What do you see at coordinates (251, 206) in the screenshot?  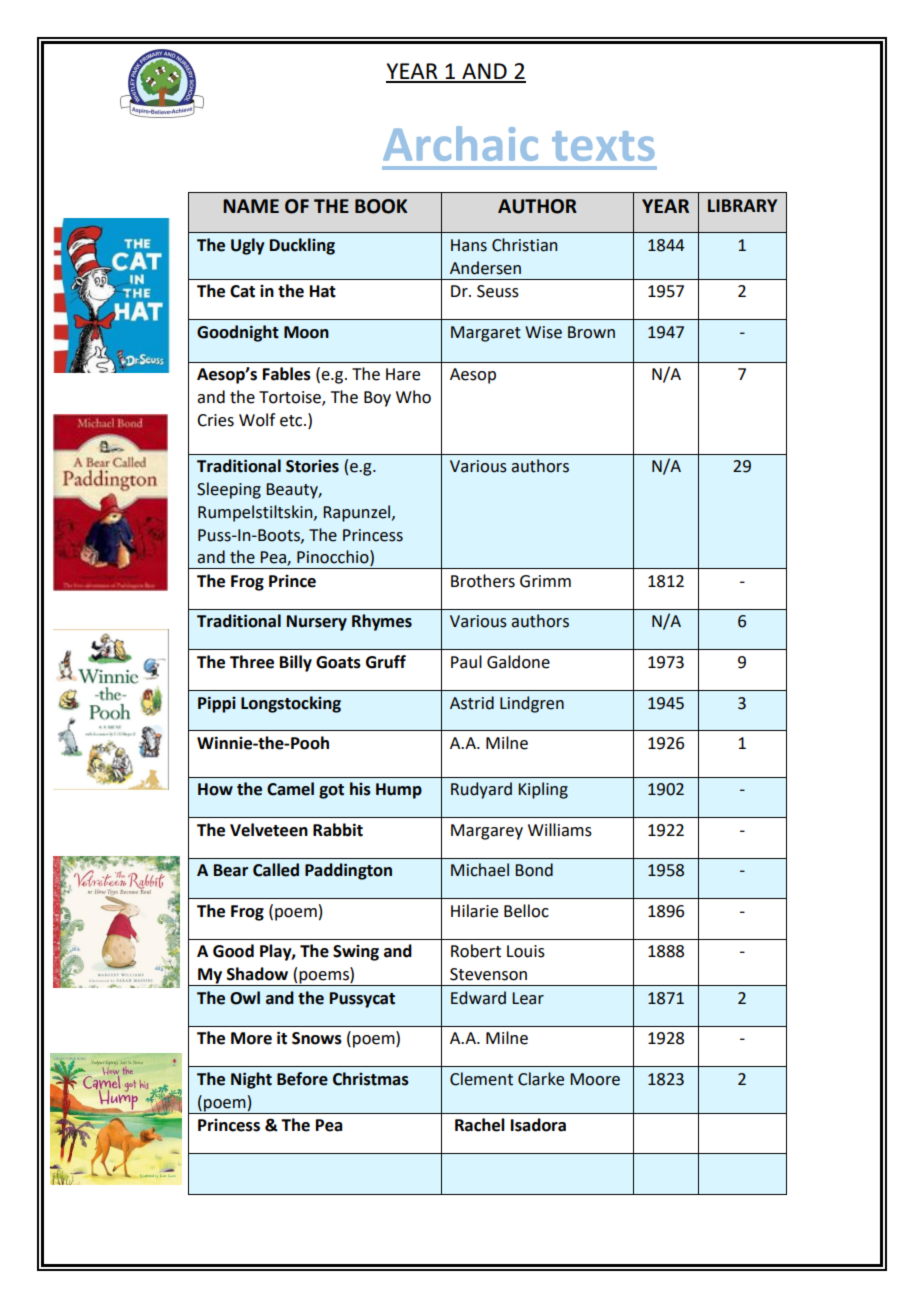 I see `NAME` at bounding box center [251, 206].
